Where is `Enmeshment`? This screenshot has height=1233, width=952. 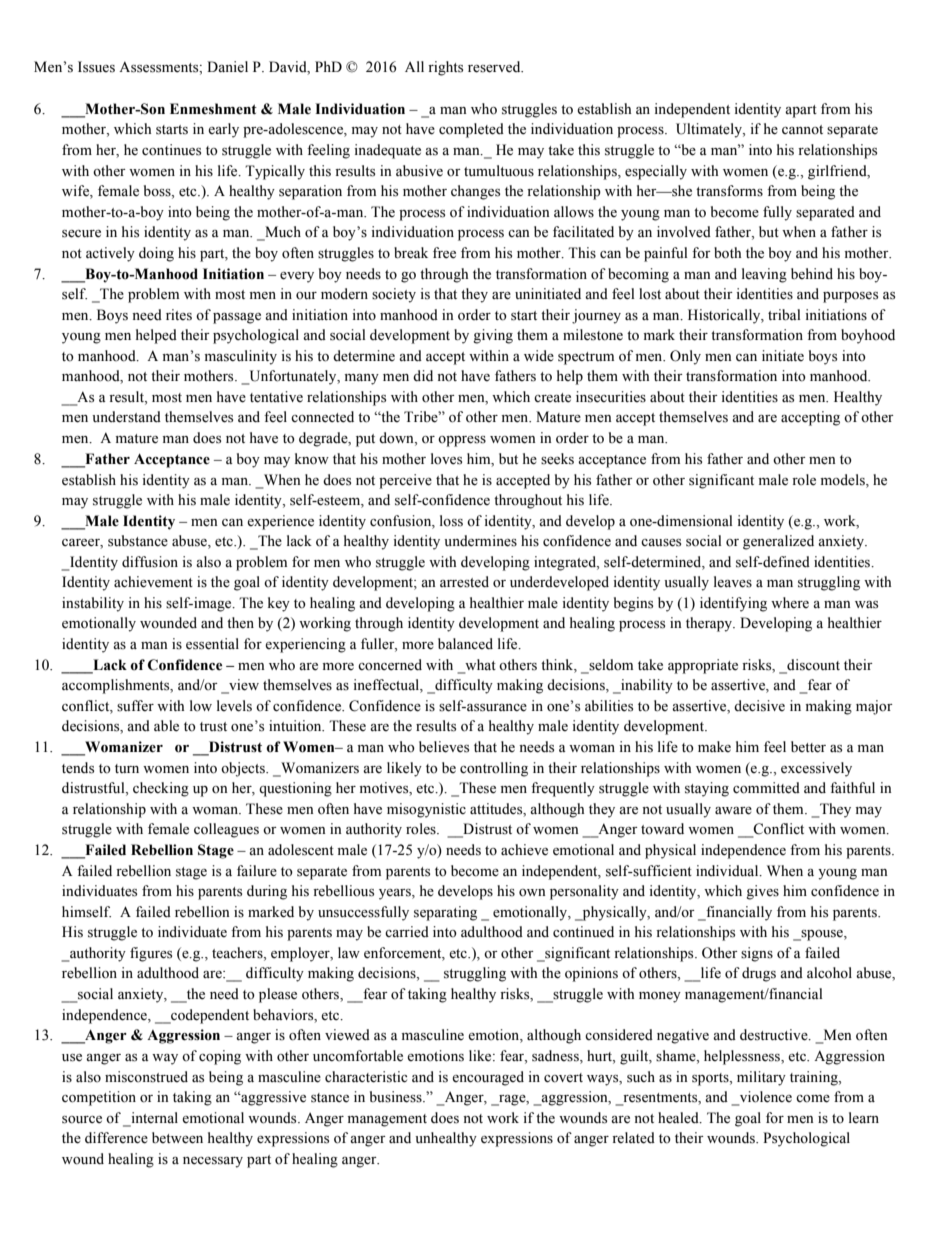 Enmeshment is located at coordinates (213, 109).
